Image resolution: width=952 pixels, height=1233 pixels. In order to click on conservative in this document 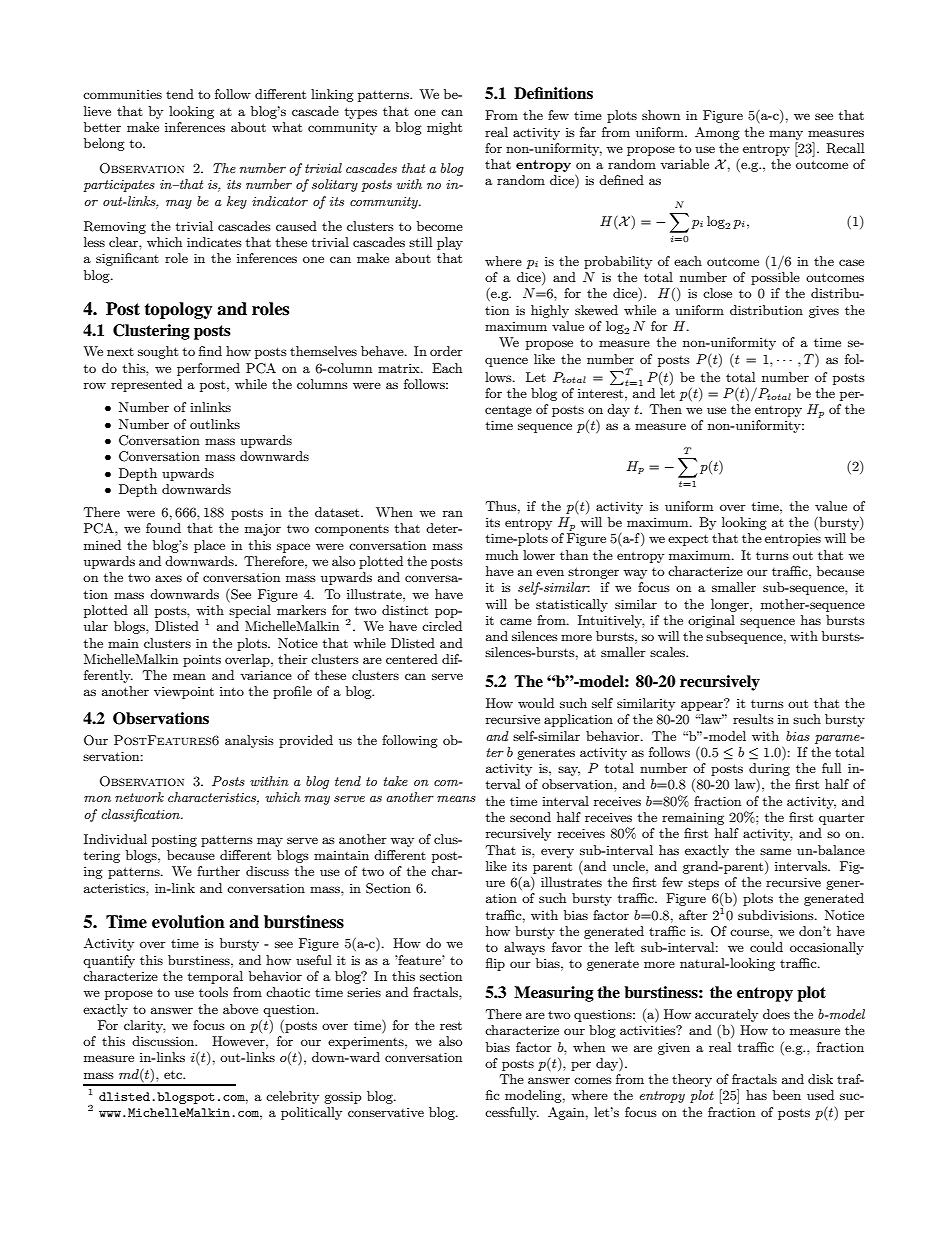, I will do `click(386, 1112)`.
